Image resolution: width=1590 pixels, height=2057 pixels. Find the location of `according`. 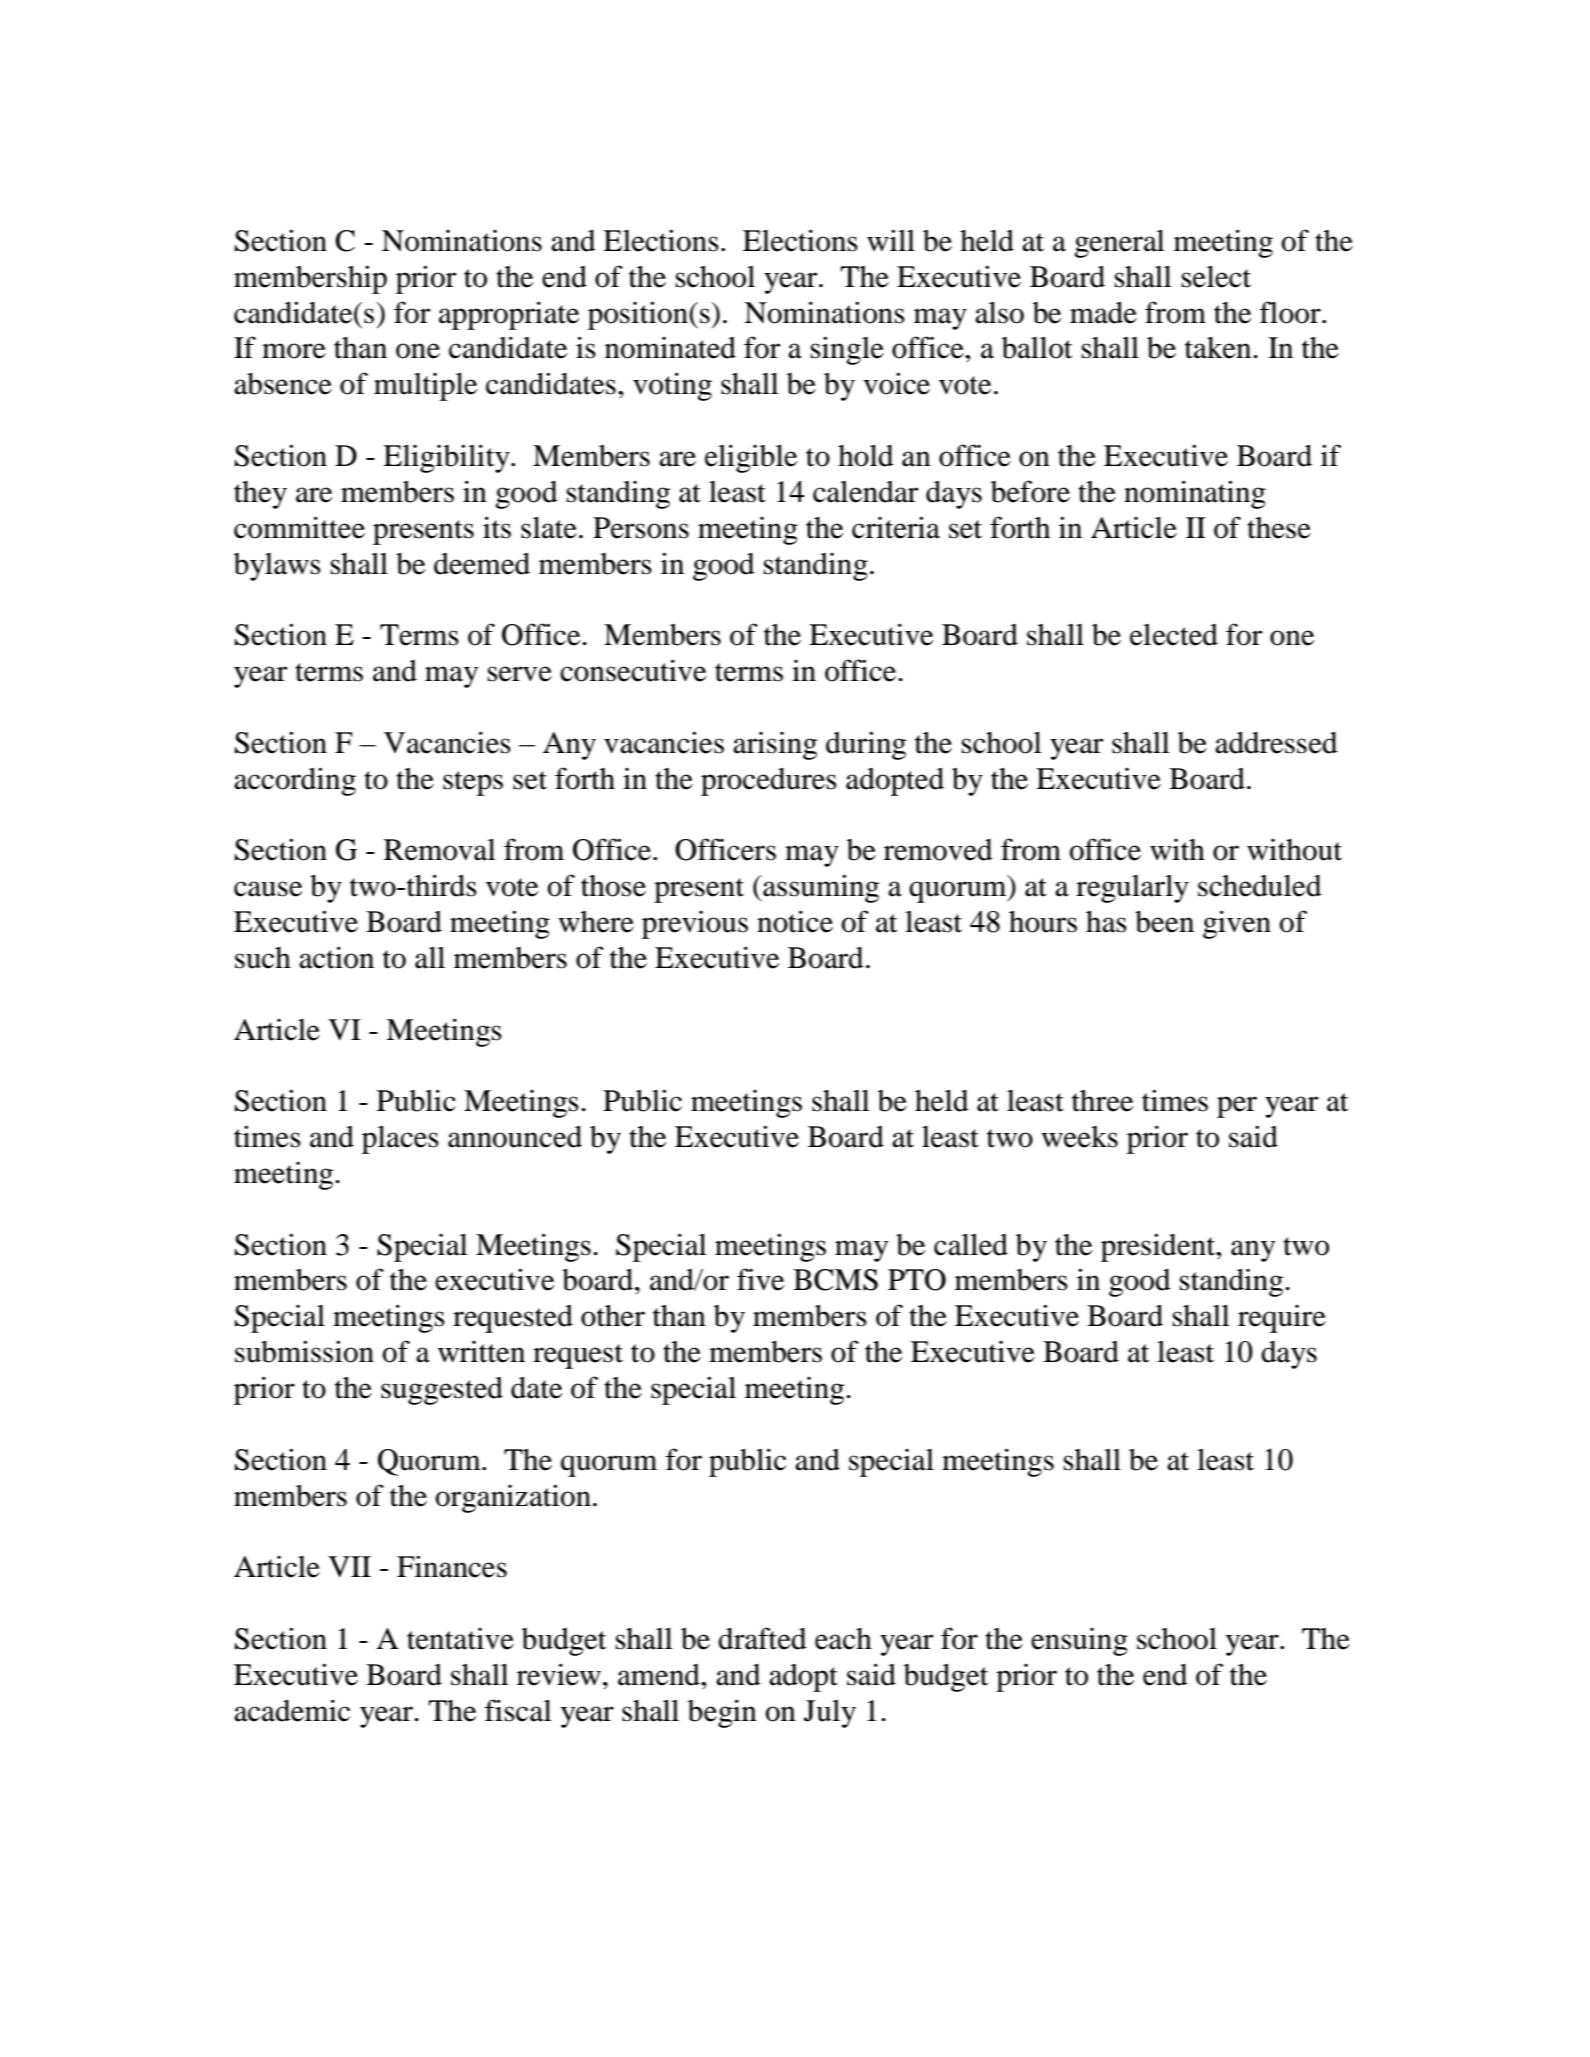

according is located at coordinates (295, 781).
